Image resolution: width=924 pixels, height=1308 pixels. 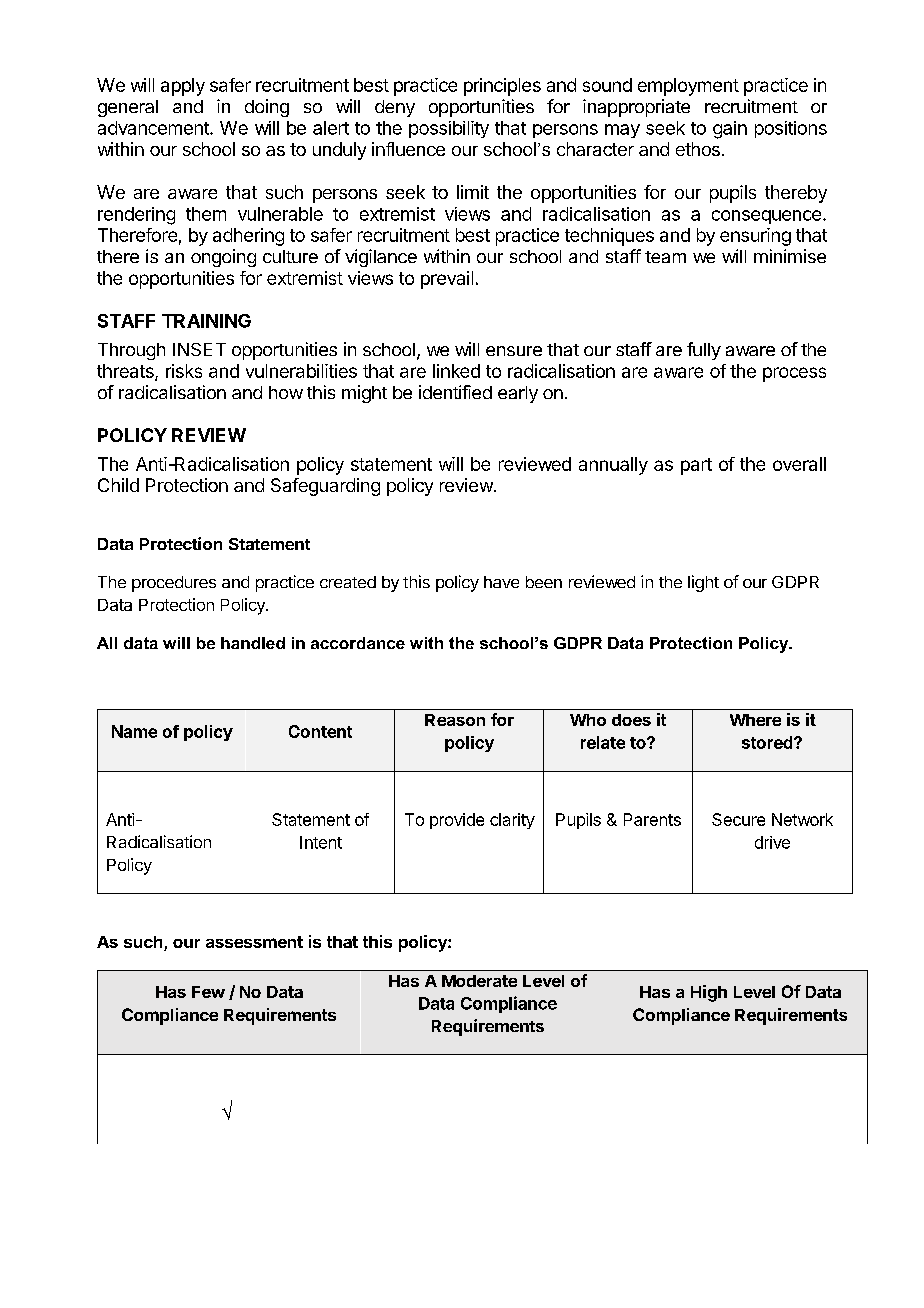 I want to click on Few, so click(x=208, y=992).
